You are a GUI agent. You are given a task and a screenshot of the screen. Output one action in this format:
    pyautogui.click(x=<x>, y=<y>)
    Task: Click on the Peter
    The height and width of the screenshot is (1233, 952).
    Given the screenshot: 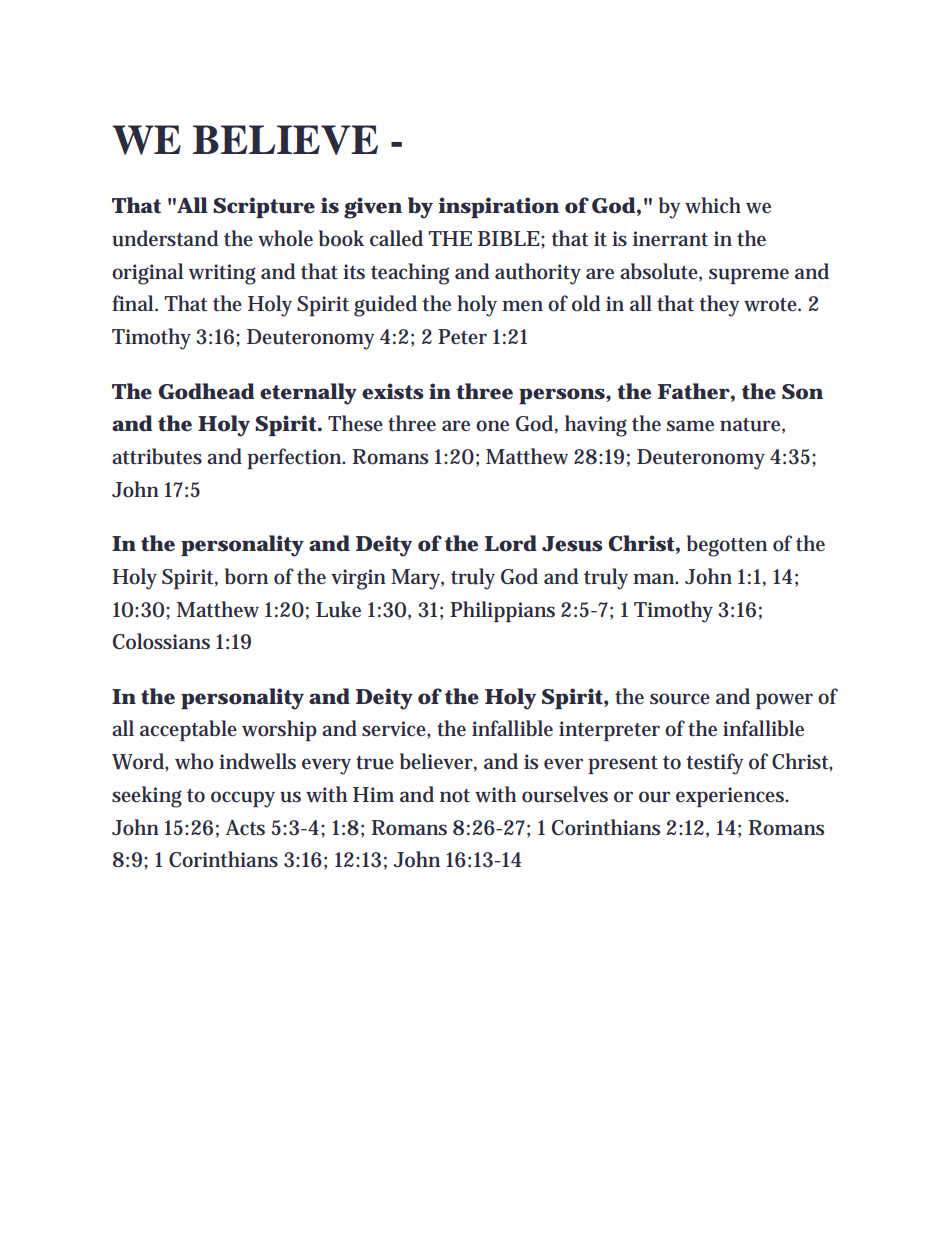 What is the action you would take?
    pyautogui.click(x=462, y=337)
